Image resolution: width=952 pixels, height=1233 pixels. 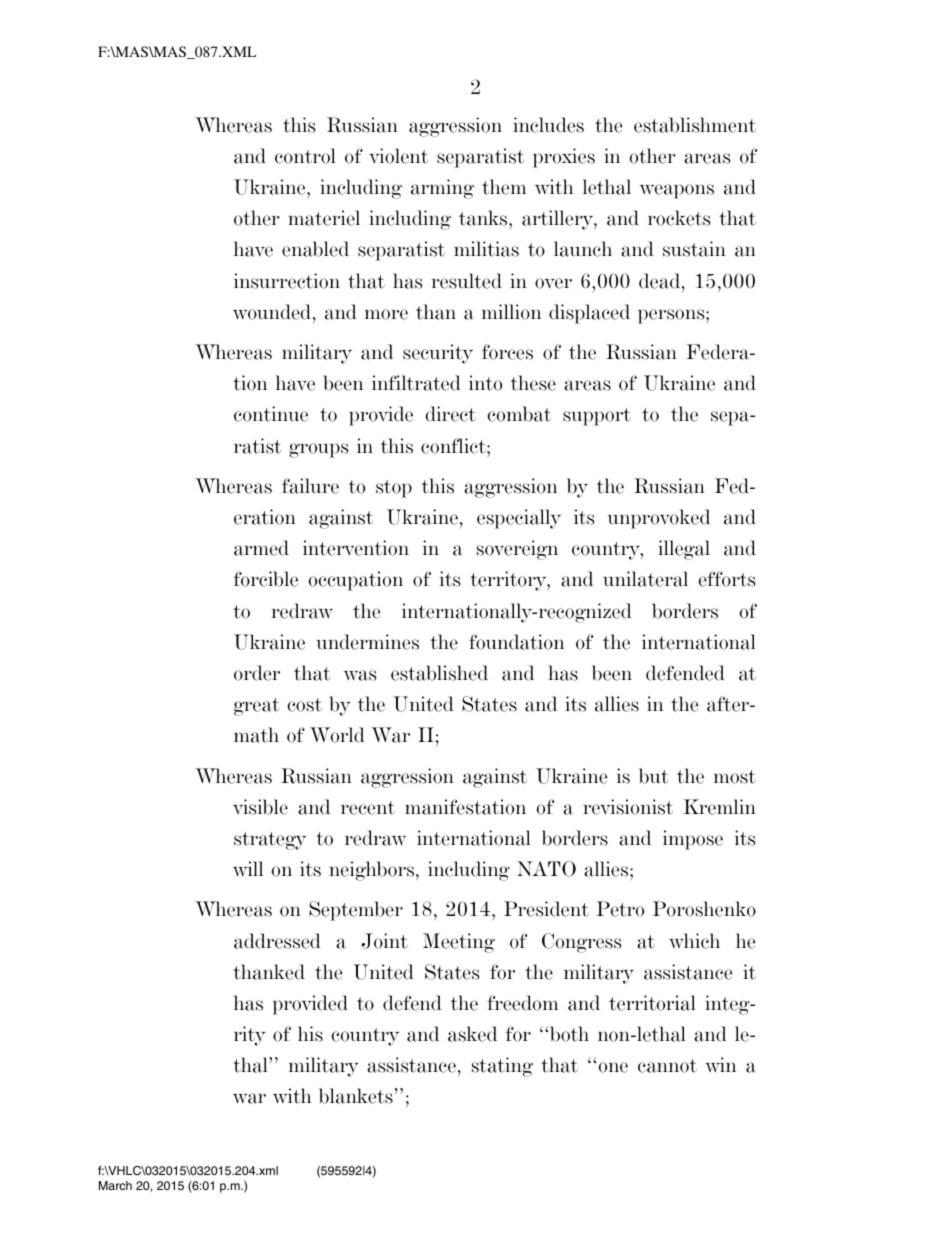 What do you see at coordinates (115, 1185) in the document?
I see `March` at bounding box center [115, 1185].
